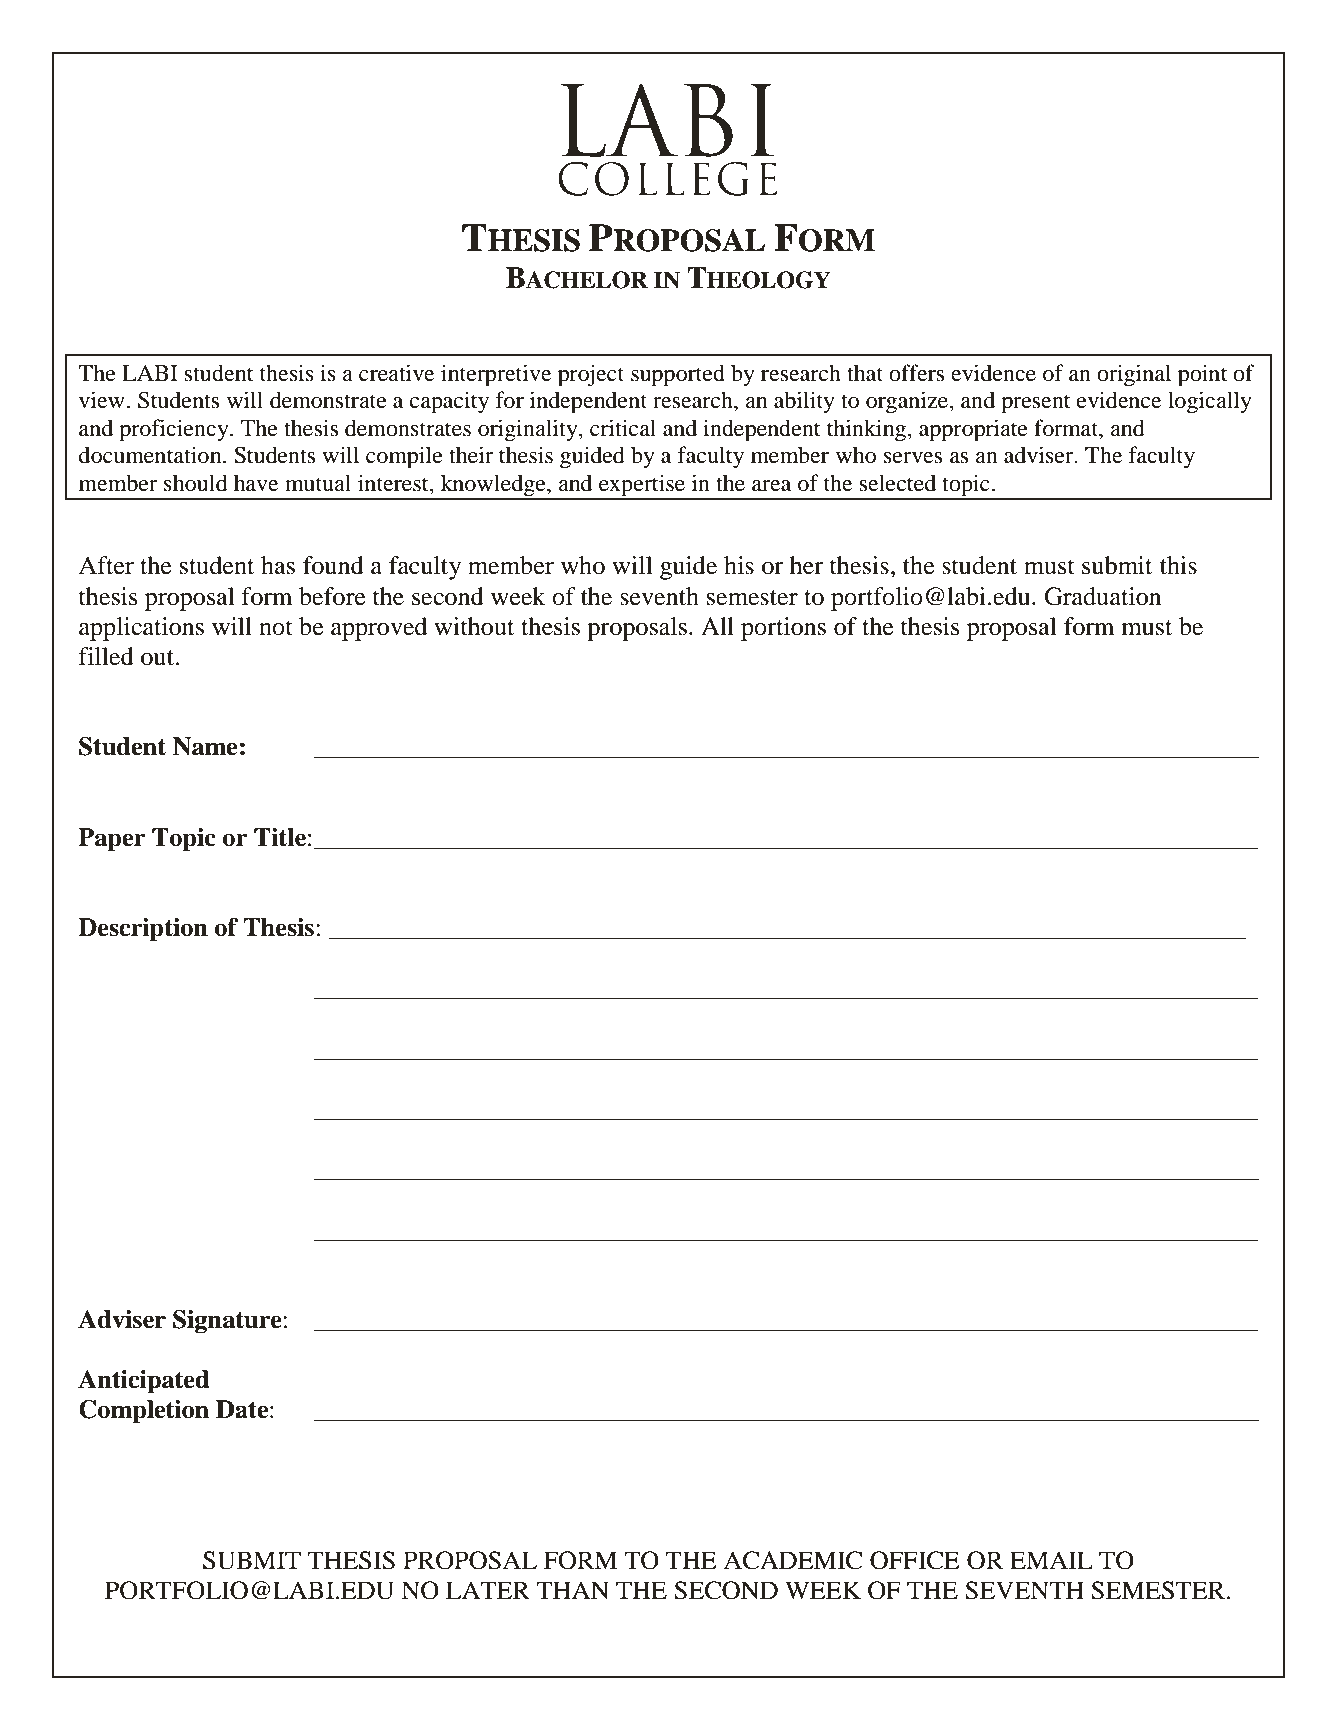 Image resolution: width=1337 pixels, height=1730 pixels. I want to click on Description, so click(143, 930).
